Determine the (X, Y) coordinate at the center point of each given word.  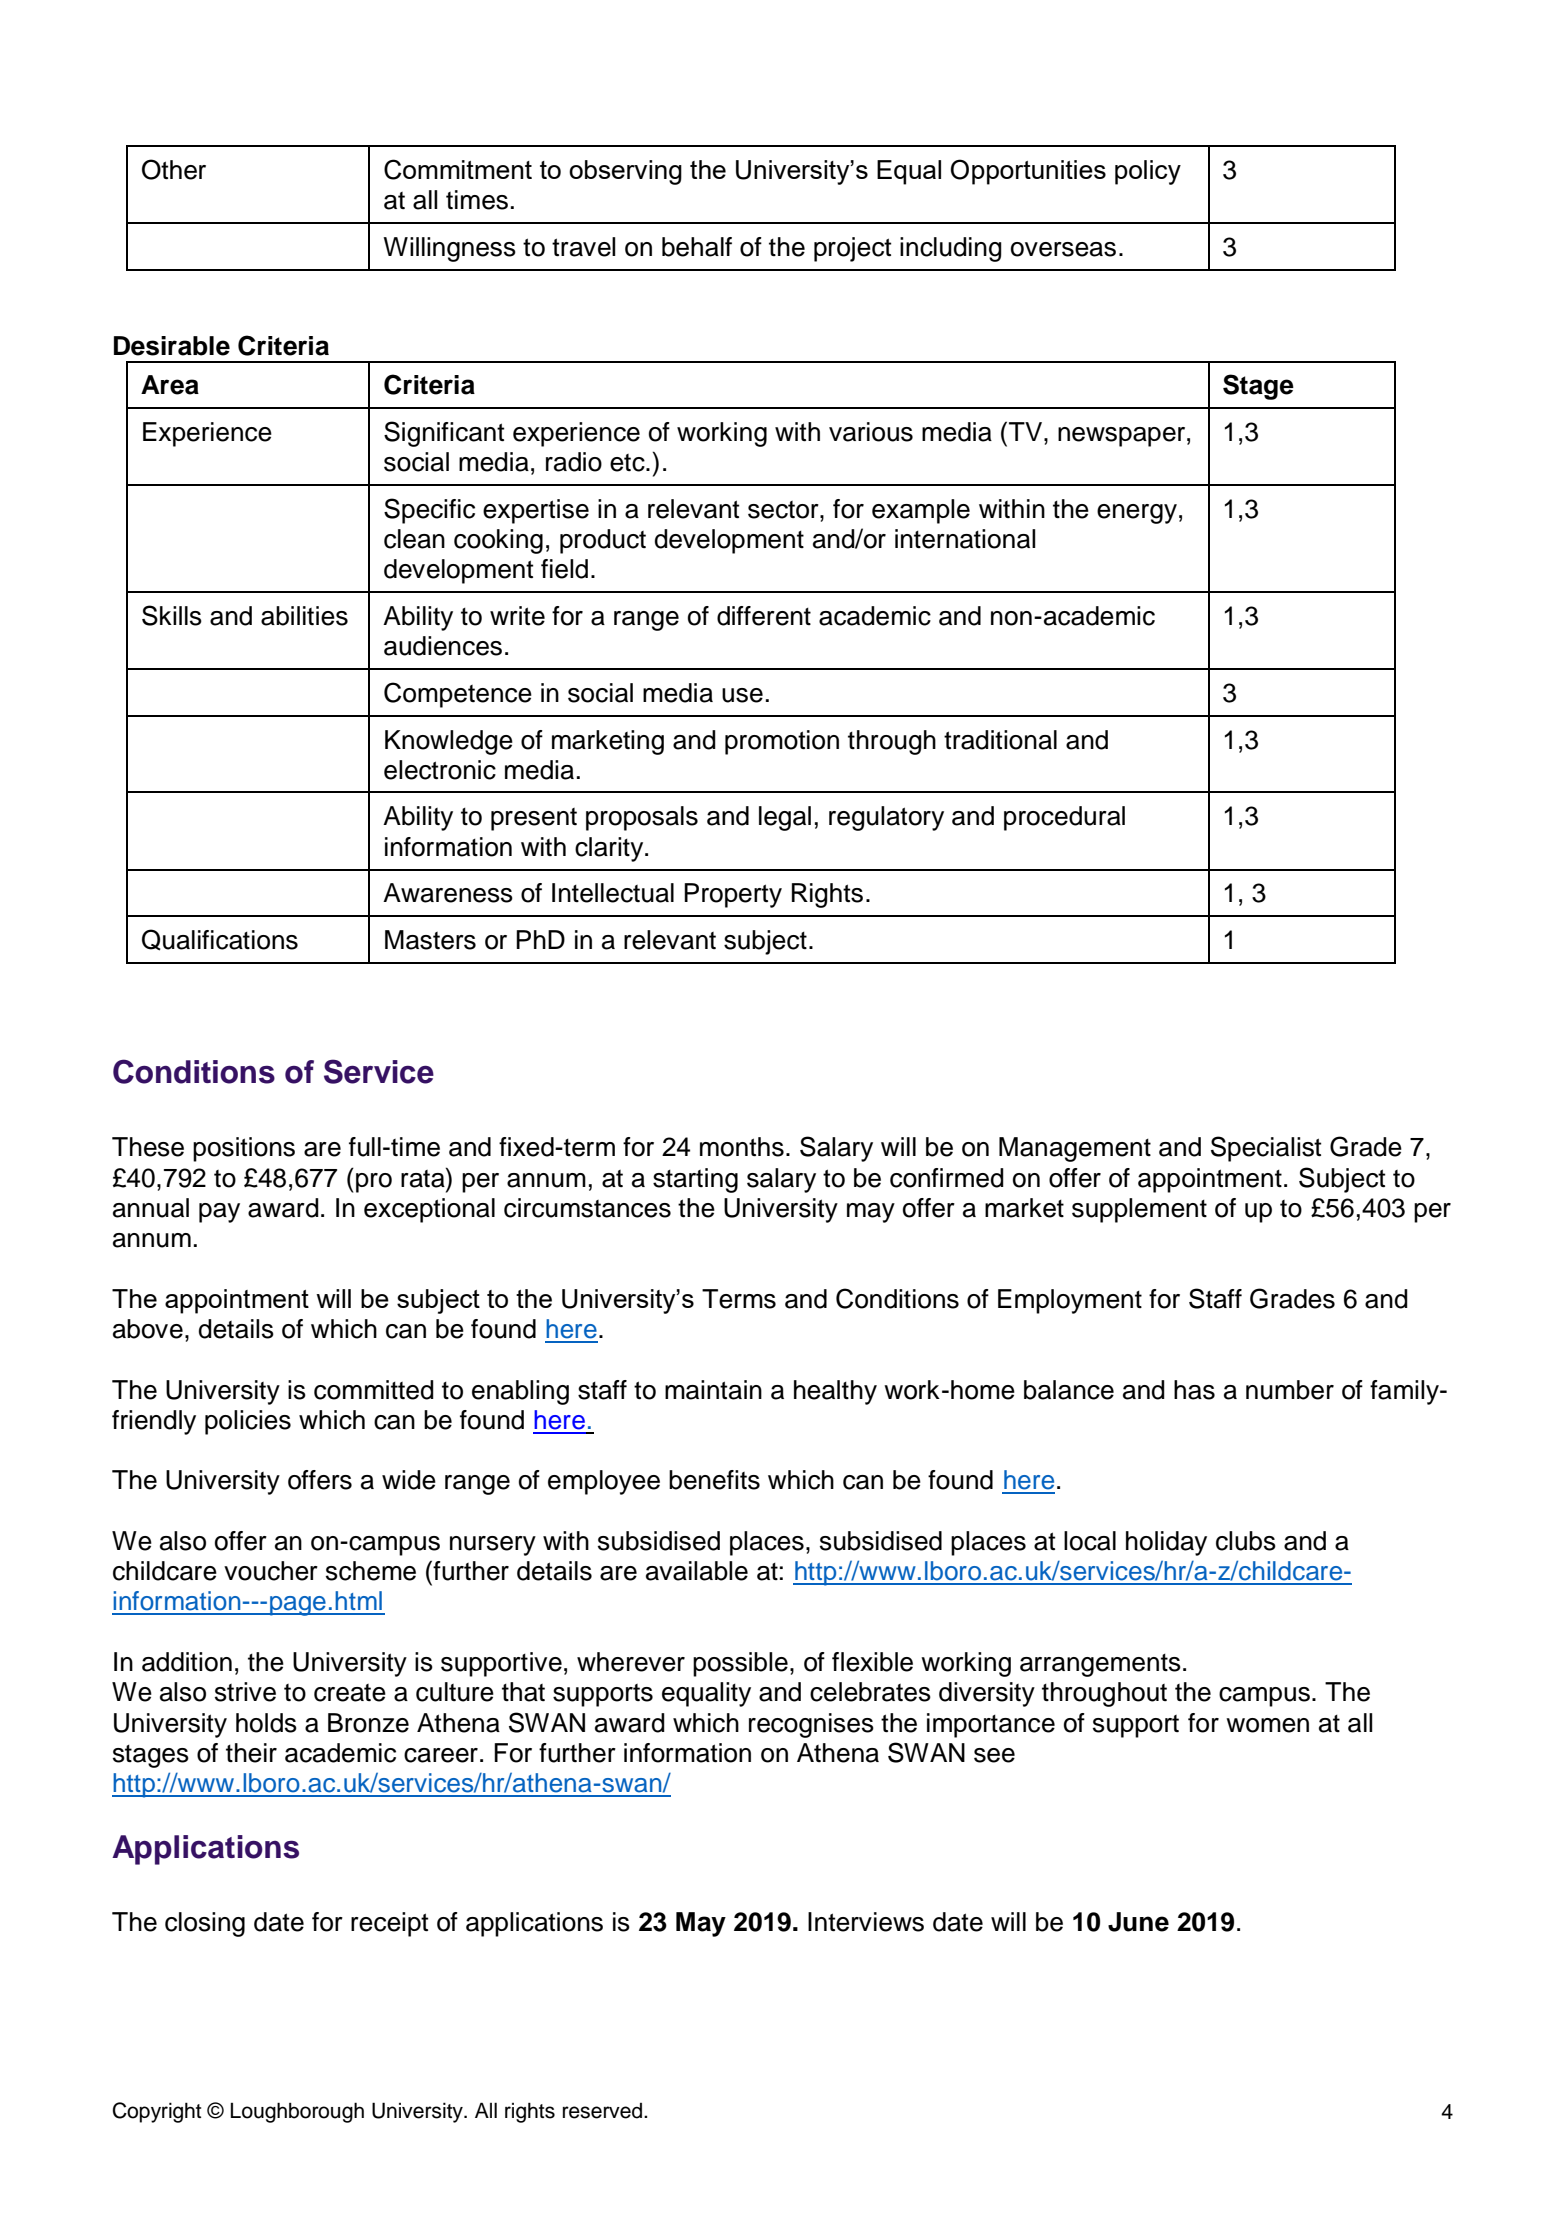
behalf (697, 247)
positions (244, 1149)
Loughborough (297, 2112)
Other (174, 169)
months (742, 1147)
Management (1075, 1149)
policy (1148, 172)
